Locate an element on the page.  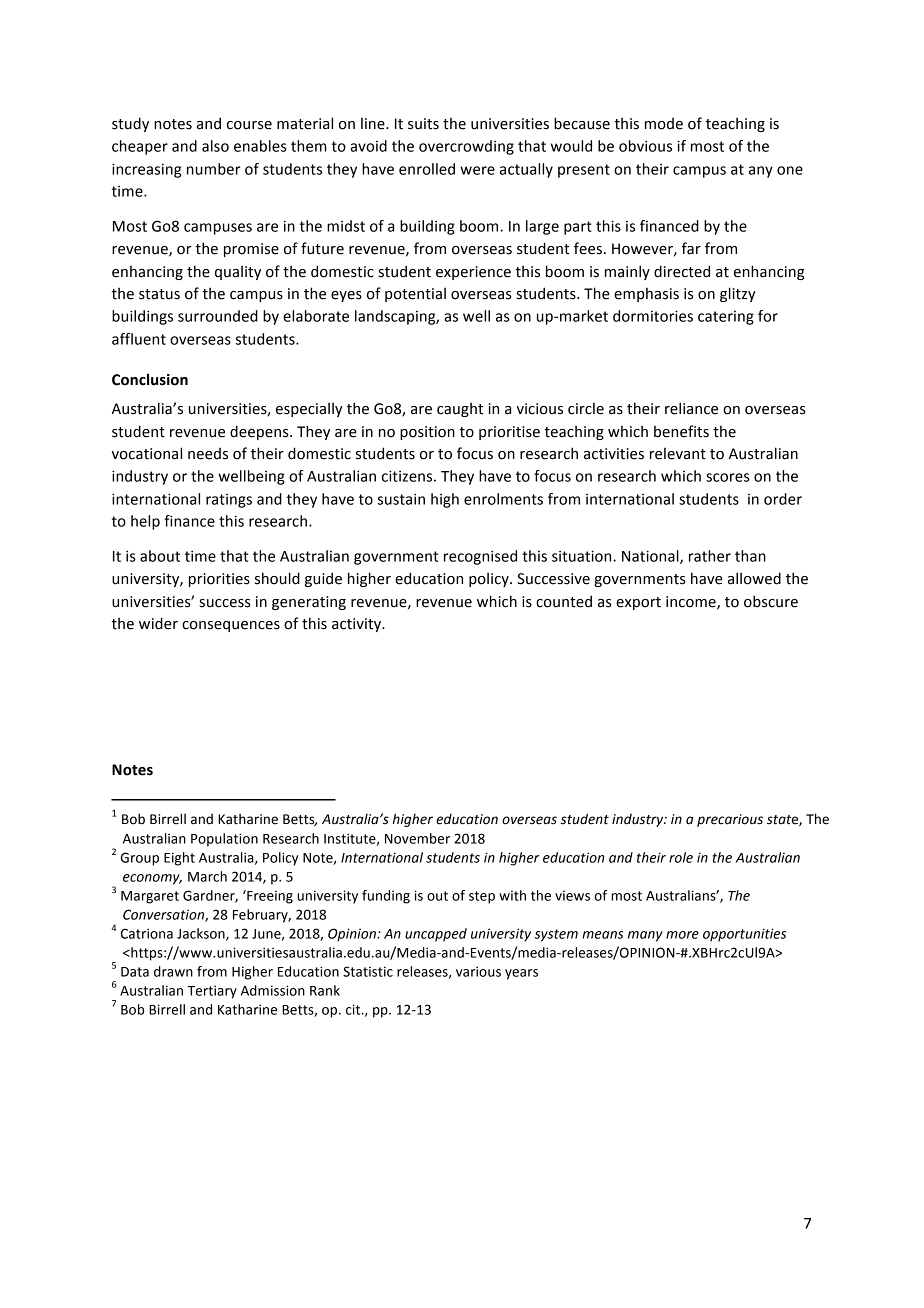
rather is located at coordinates (710, 556).
